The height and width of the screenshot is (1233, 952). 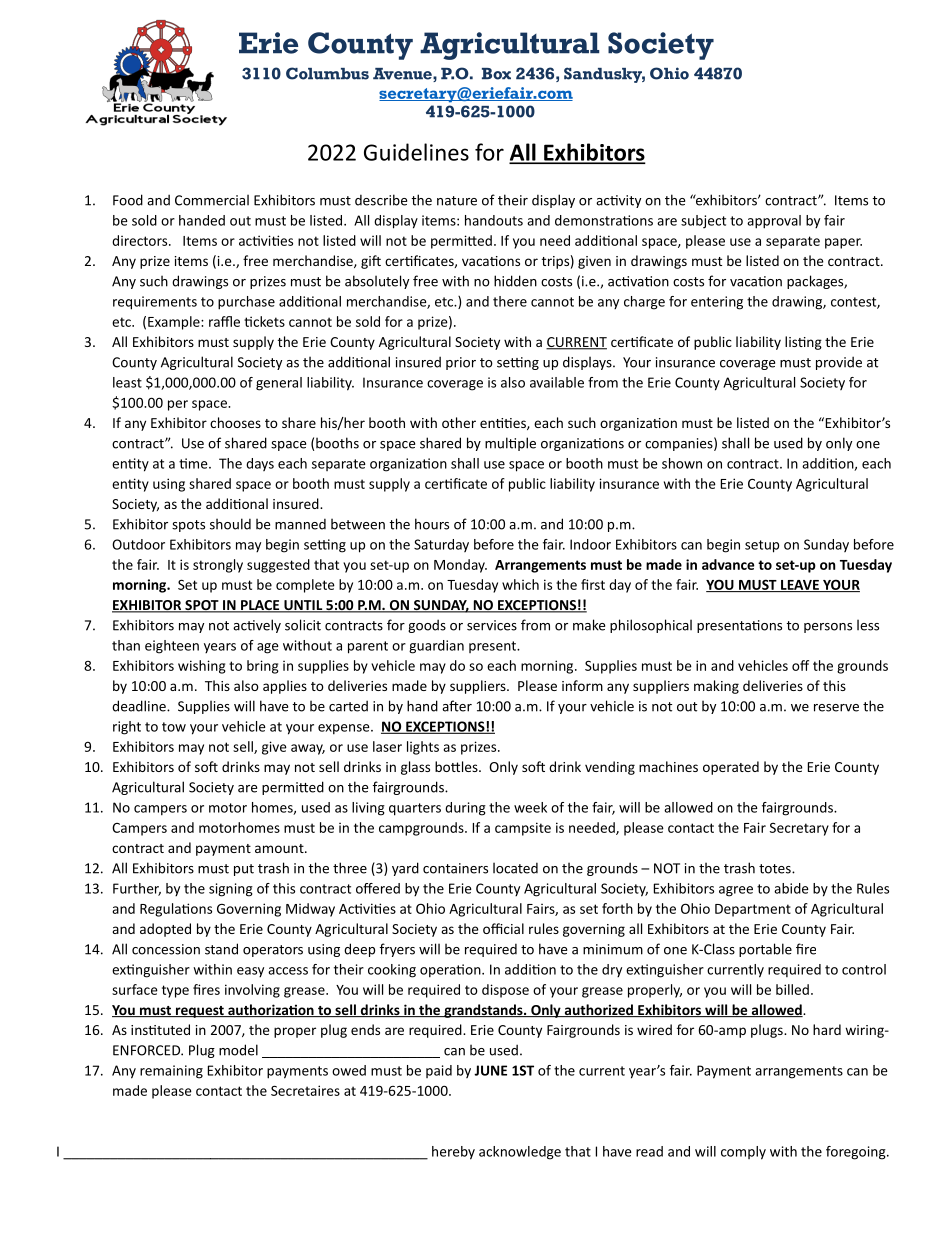 What do you see at coordinates (174, 727) in the screenshot?
I see `tow` at bounding box center [174, 727].
